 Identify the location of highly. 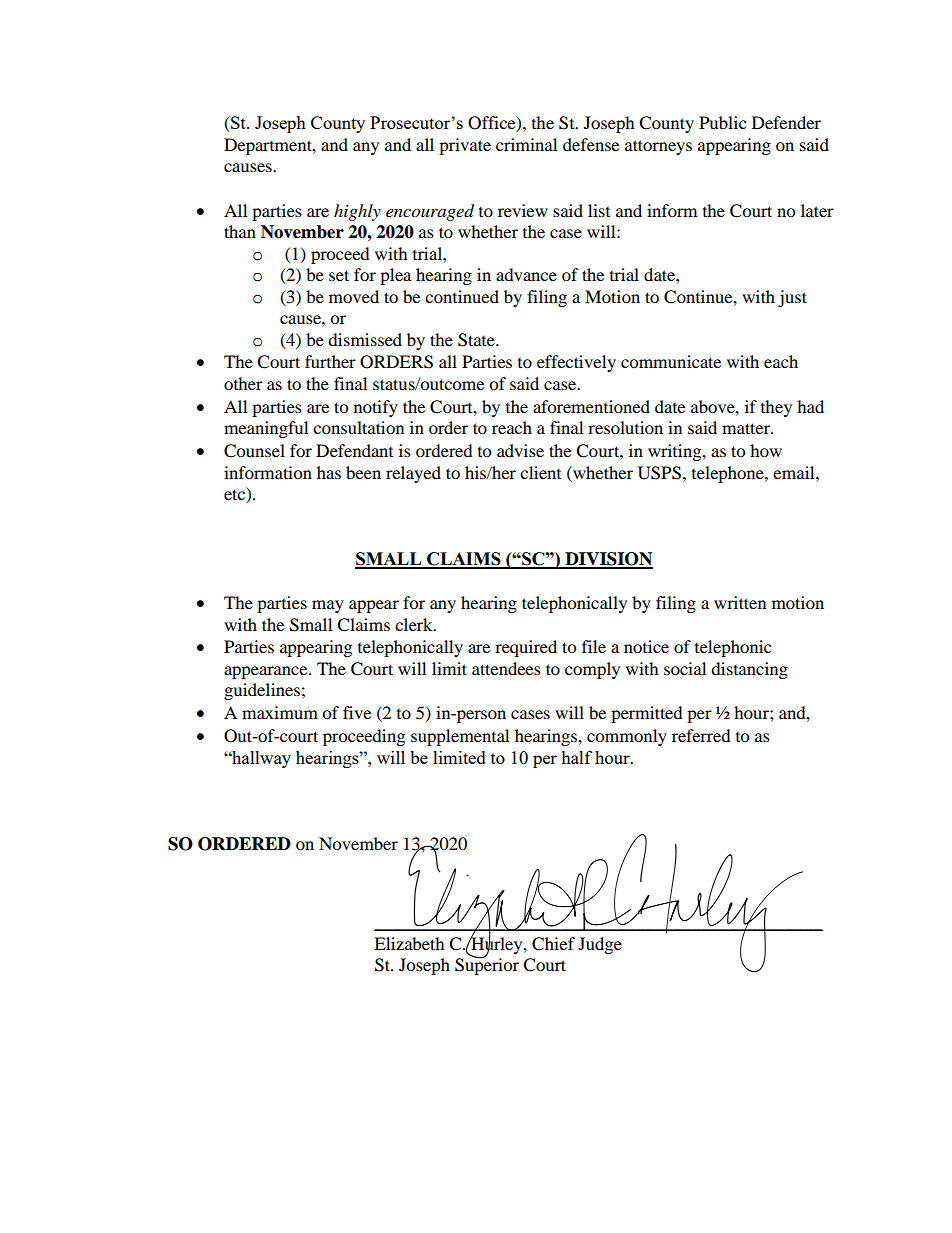
(357, 212).
